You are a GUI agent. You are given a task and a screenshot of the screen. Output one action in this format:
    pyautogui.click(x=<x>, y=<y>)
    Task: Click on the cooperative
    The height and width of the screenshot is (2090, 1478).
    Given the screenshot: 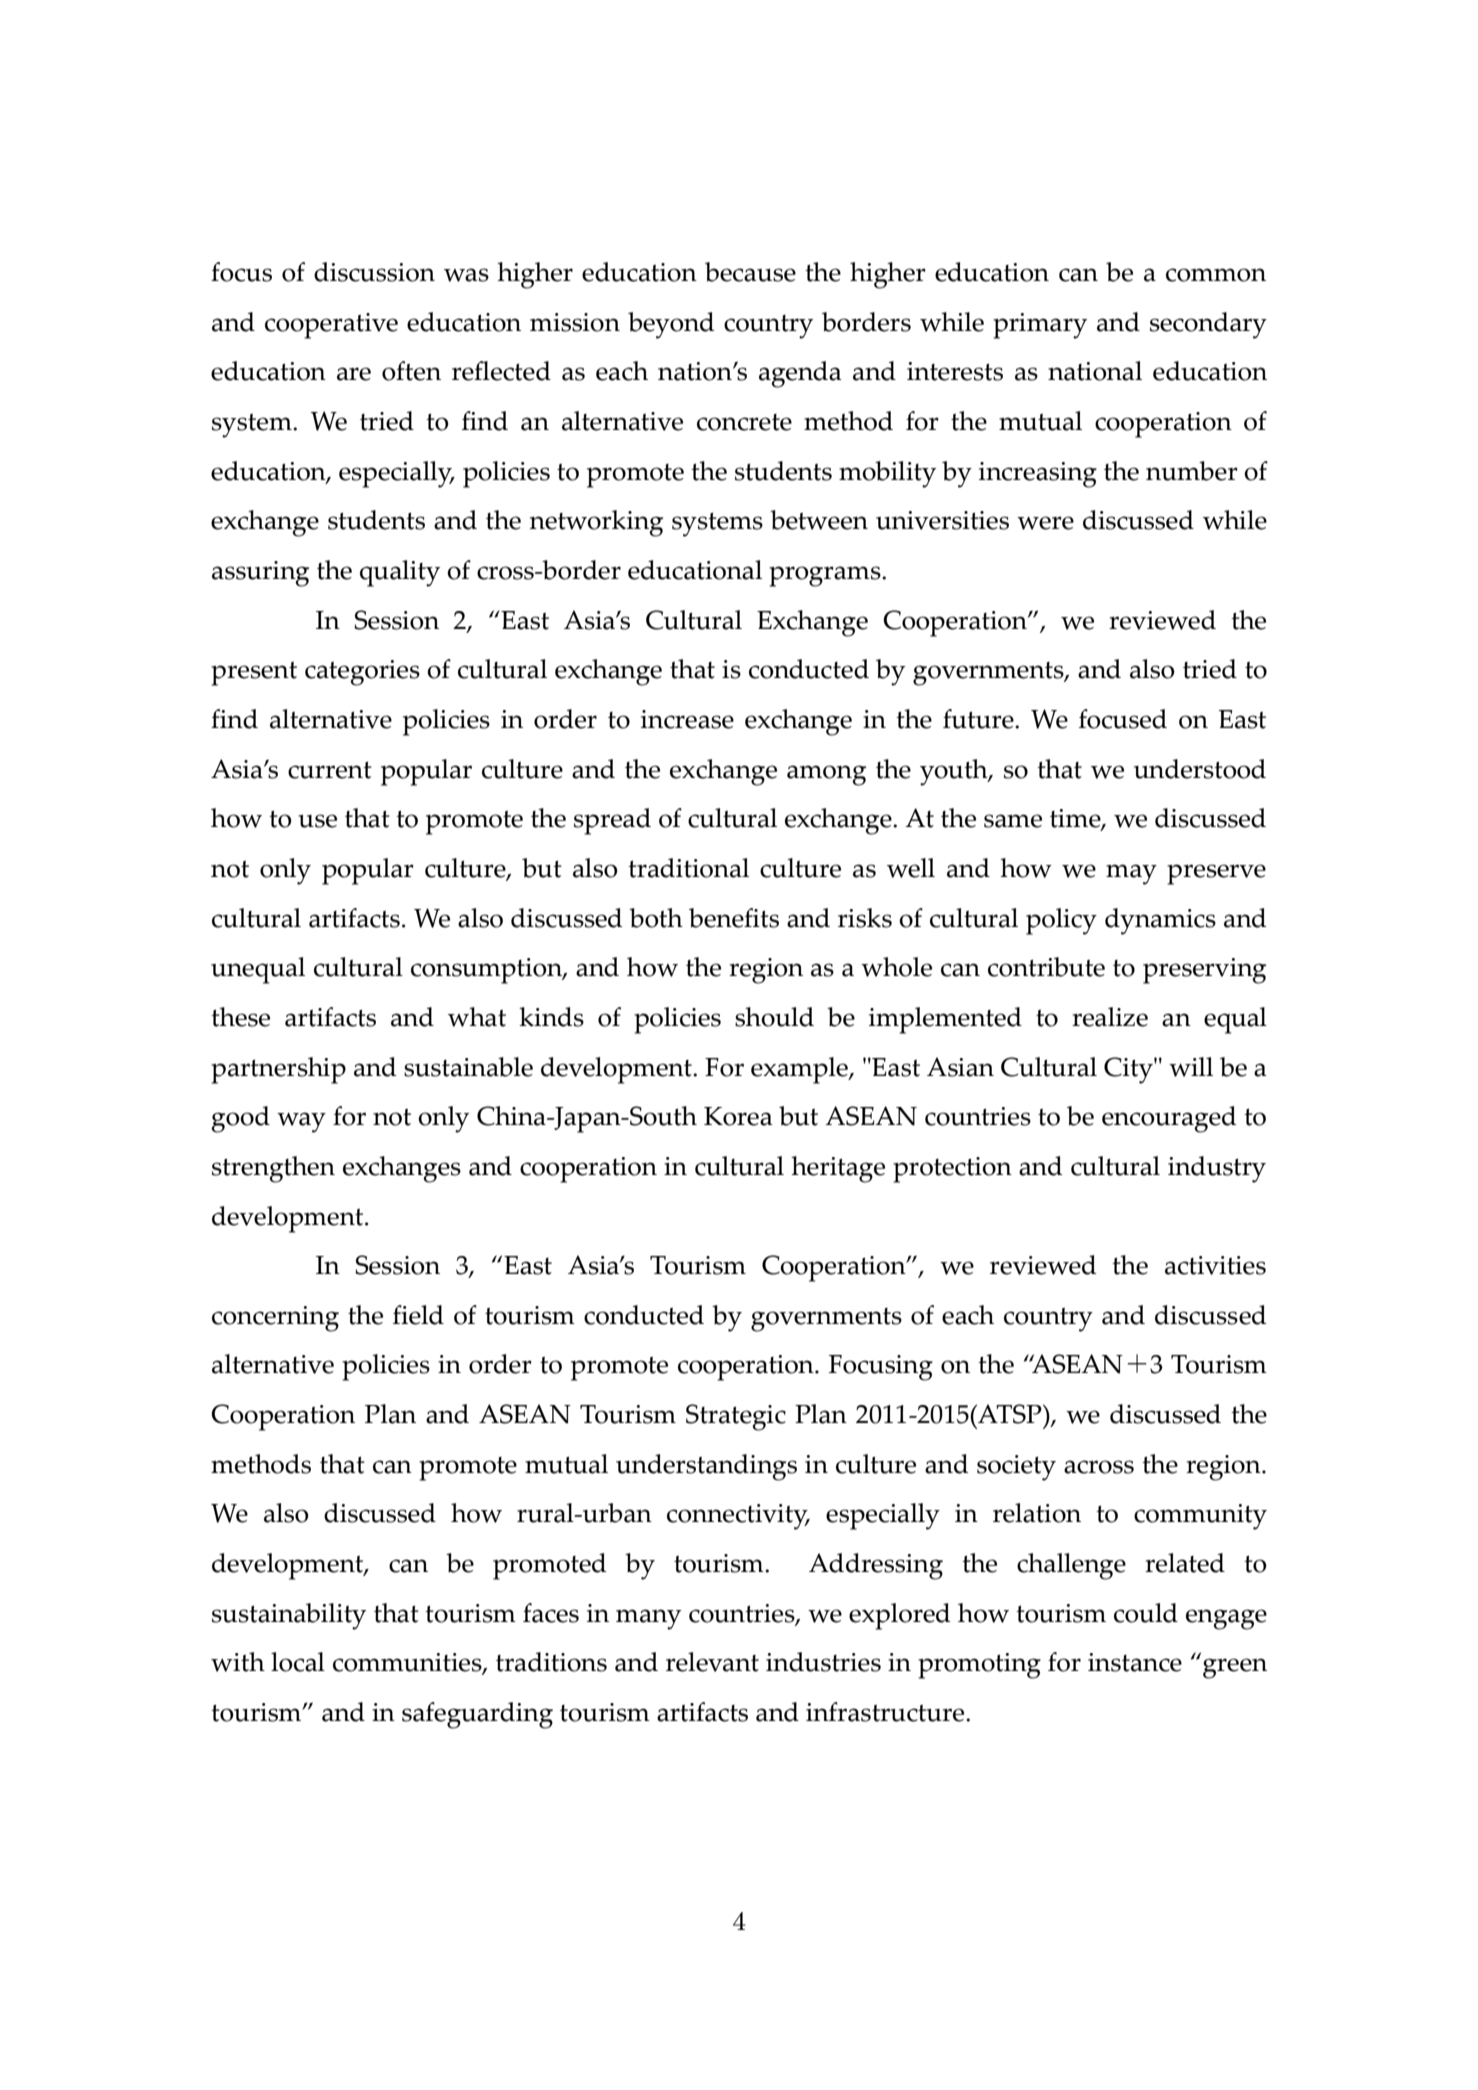 What is the action you would take?
    pyautogui.click(x=331, y=326)
